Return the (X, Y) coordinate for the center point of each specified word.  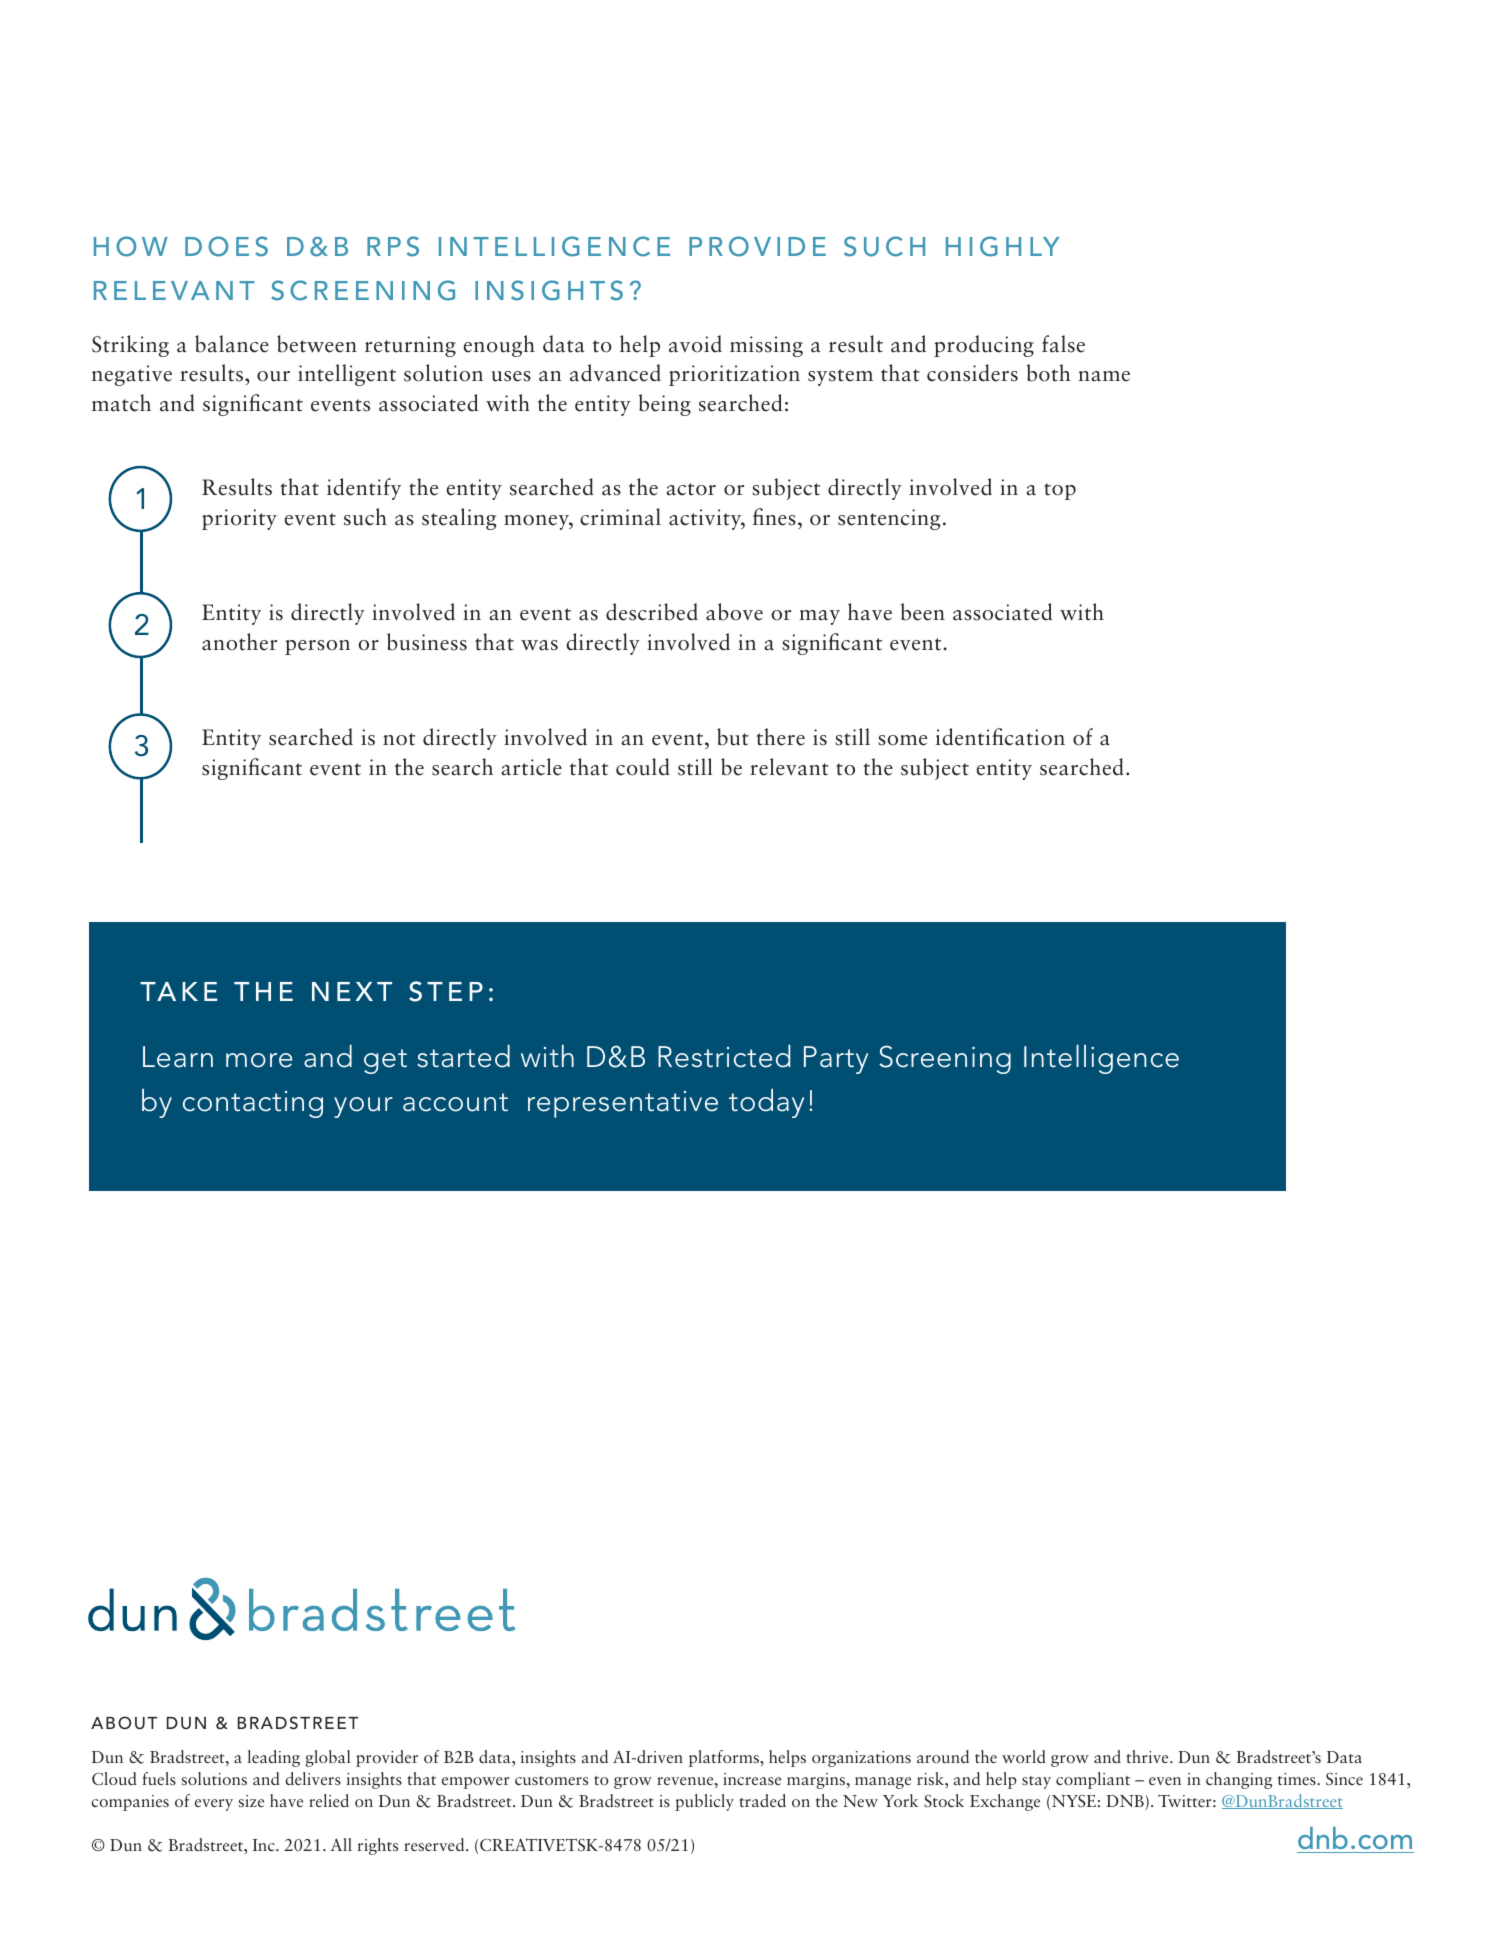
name (1104, 376)
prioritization (734, 375)
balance (232, 344)
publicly (704, 1802)
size (251, 1801)
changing (1239, 1780)
